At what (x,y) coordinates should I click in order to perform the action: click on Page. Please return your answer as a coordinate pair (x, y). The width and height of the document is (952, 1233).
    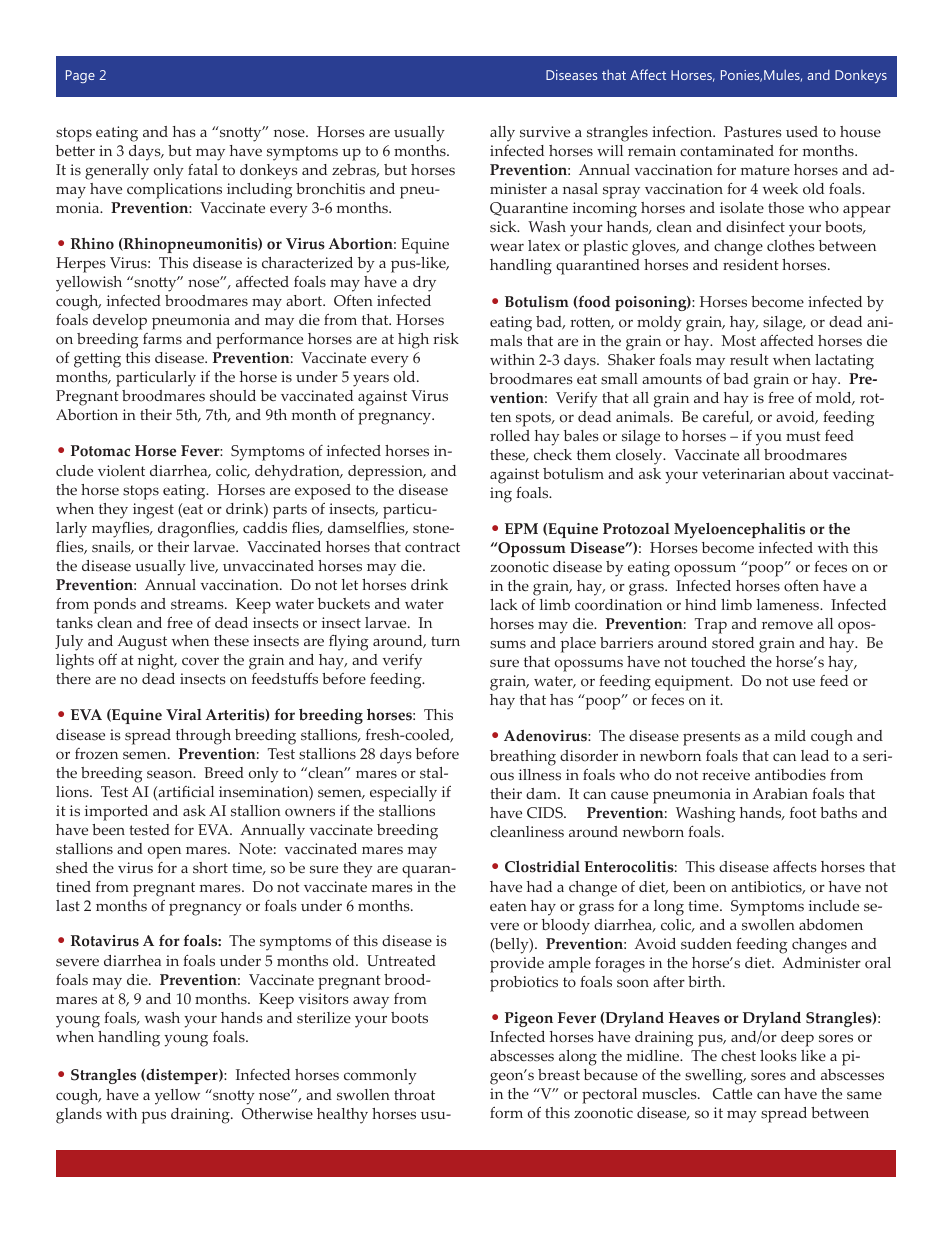
    Looking at the image, I should click on (80, 76).
